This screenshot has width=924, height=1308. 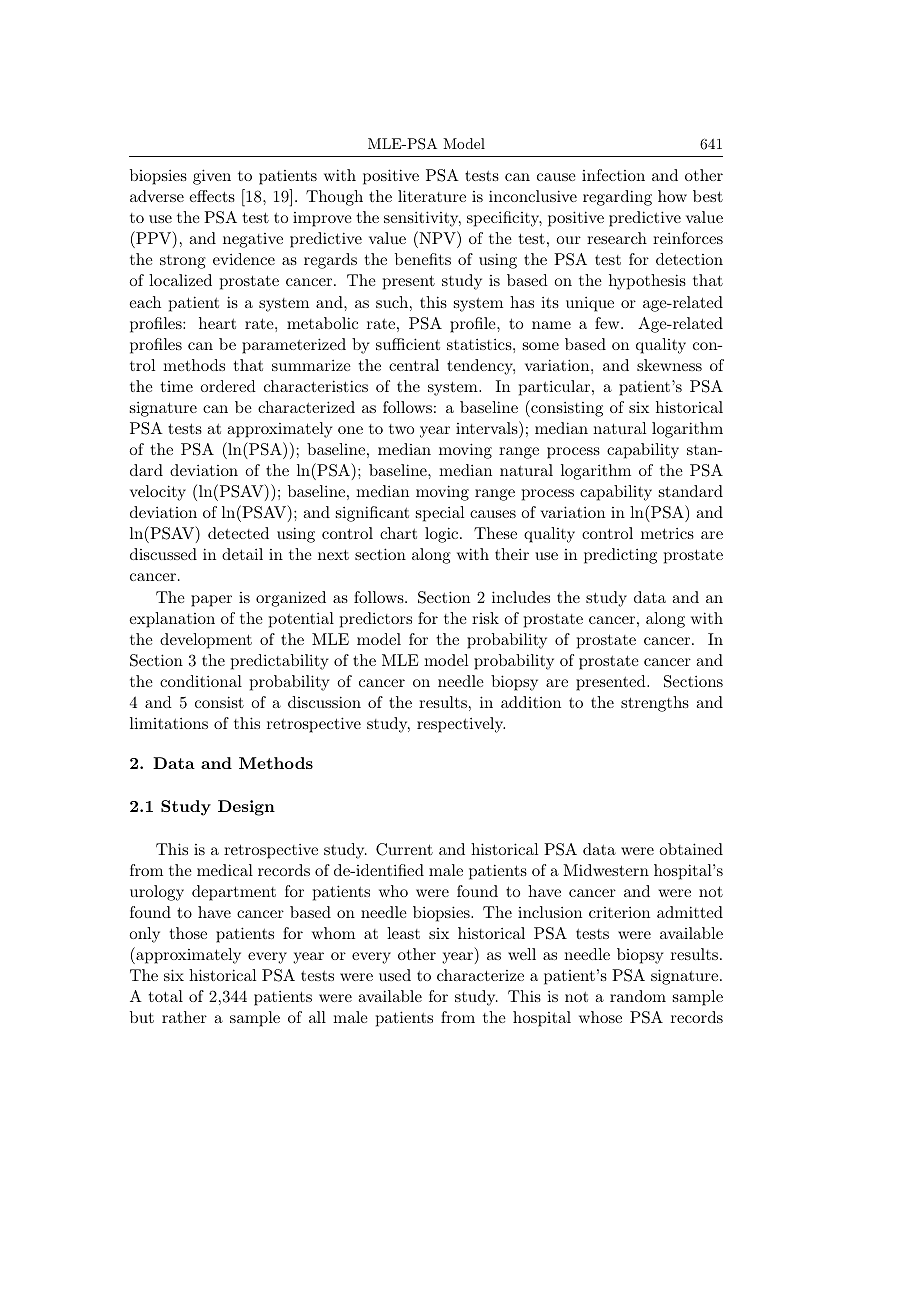 I want to click on strengths, so click(x=655, y=704).
